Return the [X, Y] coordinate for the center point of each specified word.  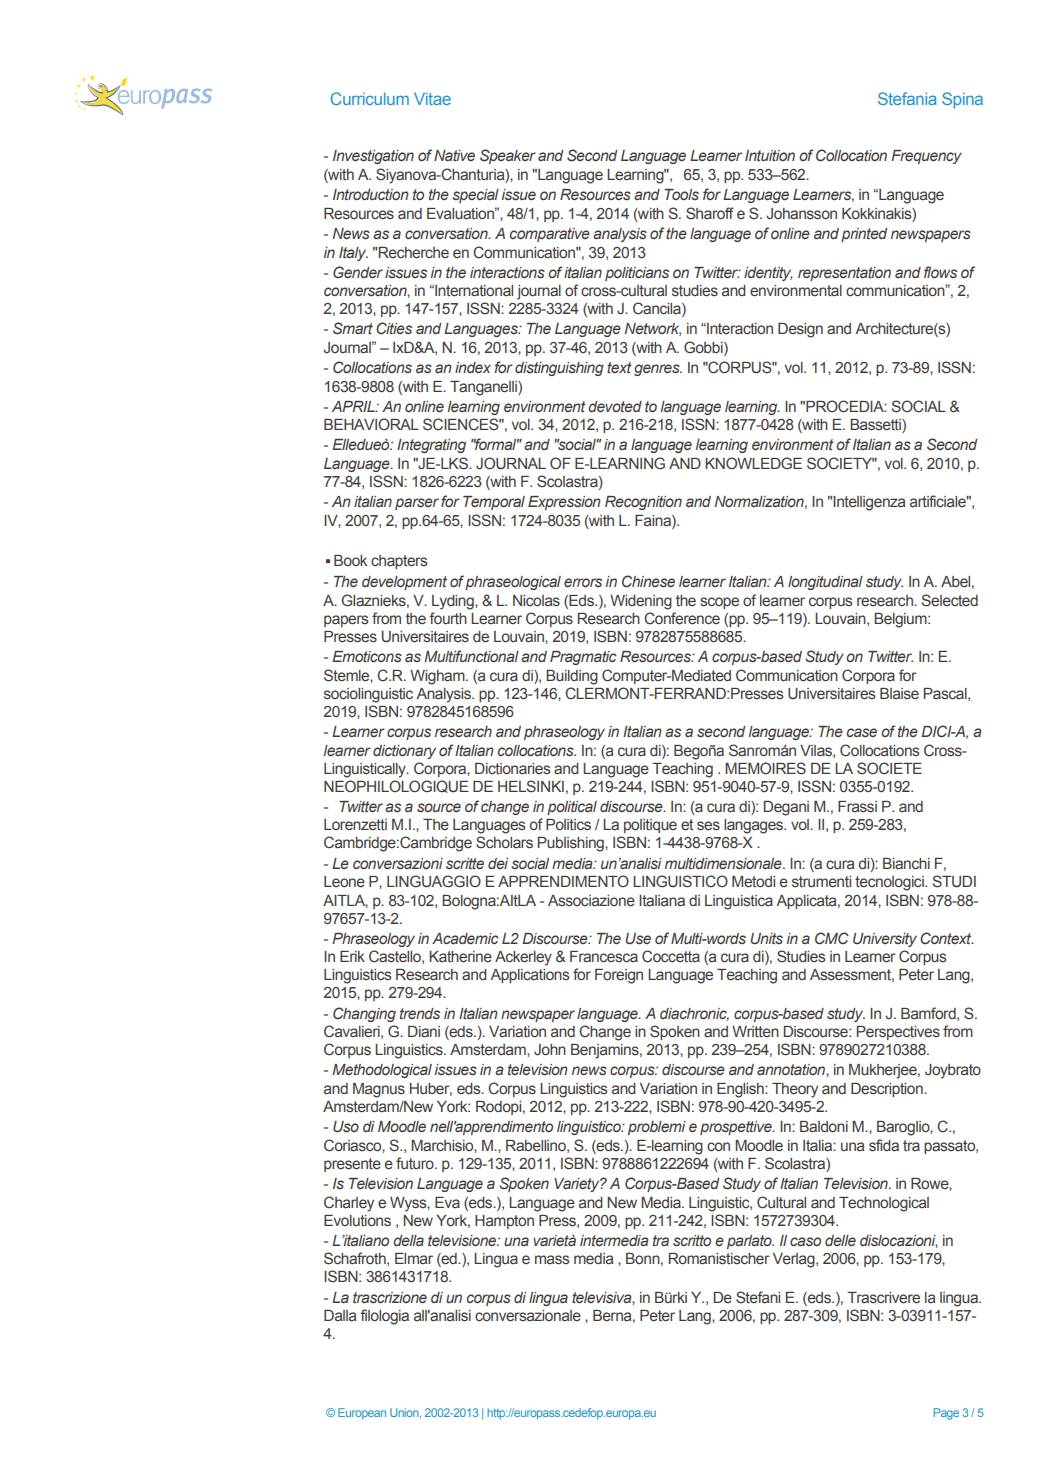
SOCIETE [889, 768]
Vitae [432, 98]
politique [650, 826]
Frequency [926, 157]
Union [405, 1413]
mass [552, 1260]
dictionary [404, 752]
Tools [681, 194]
